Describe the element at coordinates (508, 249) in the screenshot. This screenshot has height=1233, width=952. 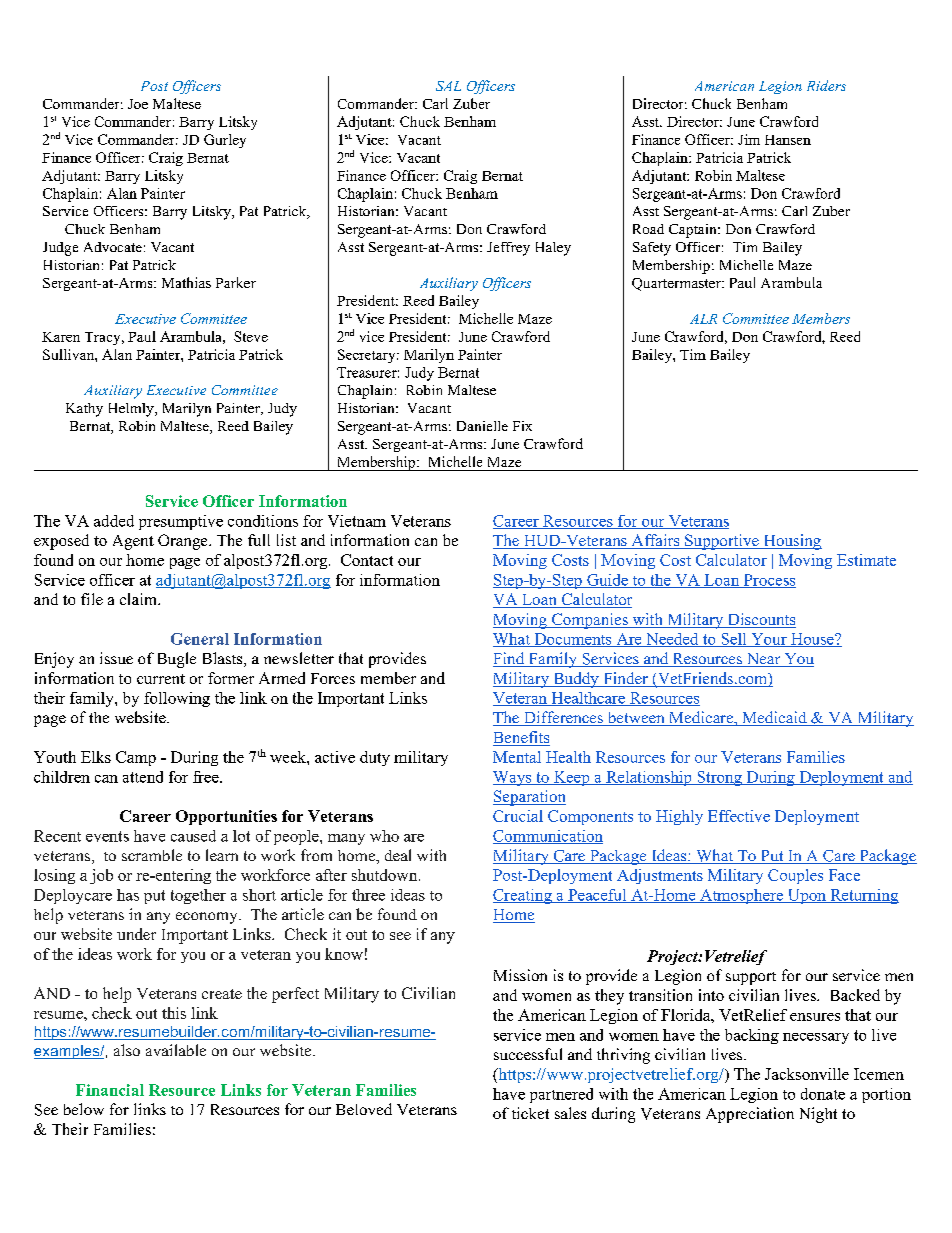
I see `Jeffrey` at that location.
